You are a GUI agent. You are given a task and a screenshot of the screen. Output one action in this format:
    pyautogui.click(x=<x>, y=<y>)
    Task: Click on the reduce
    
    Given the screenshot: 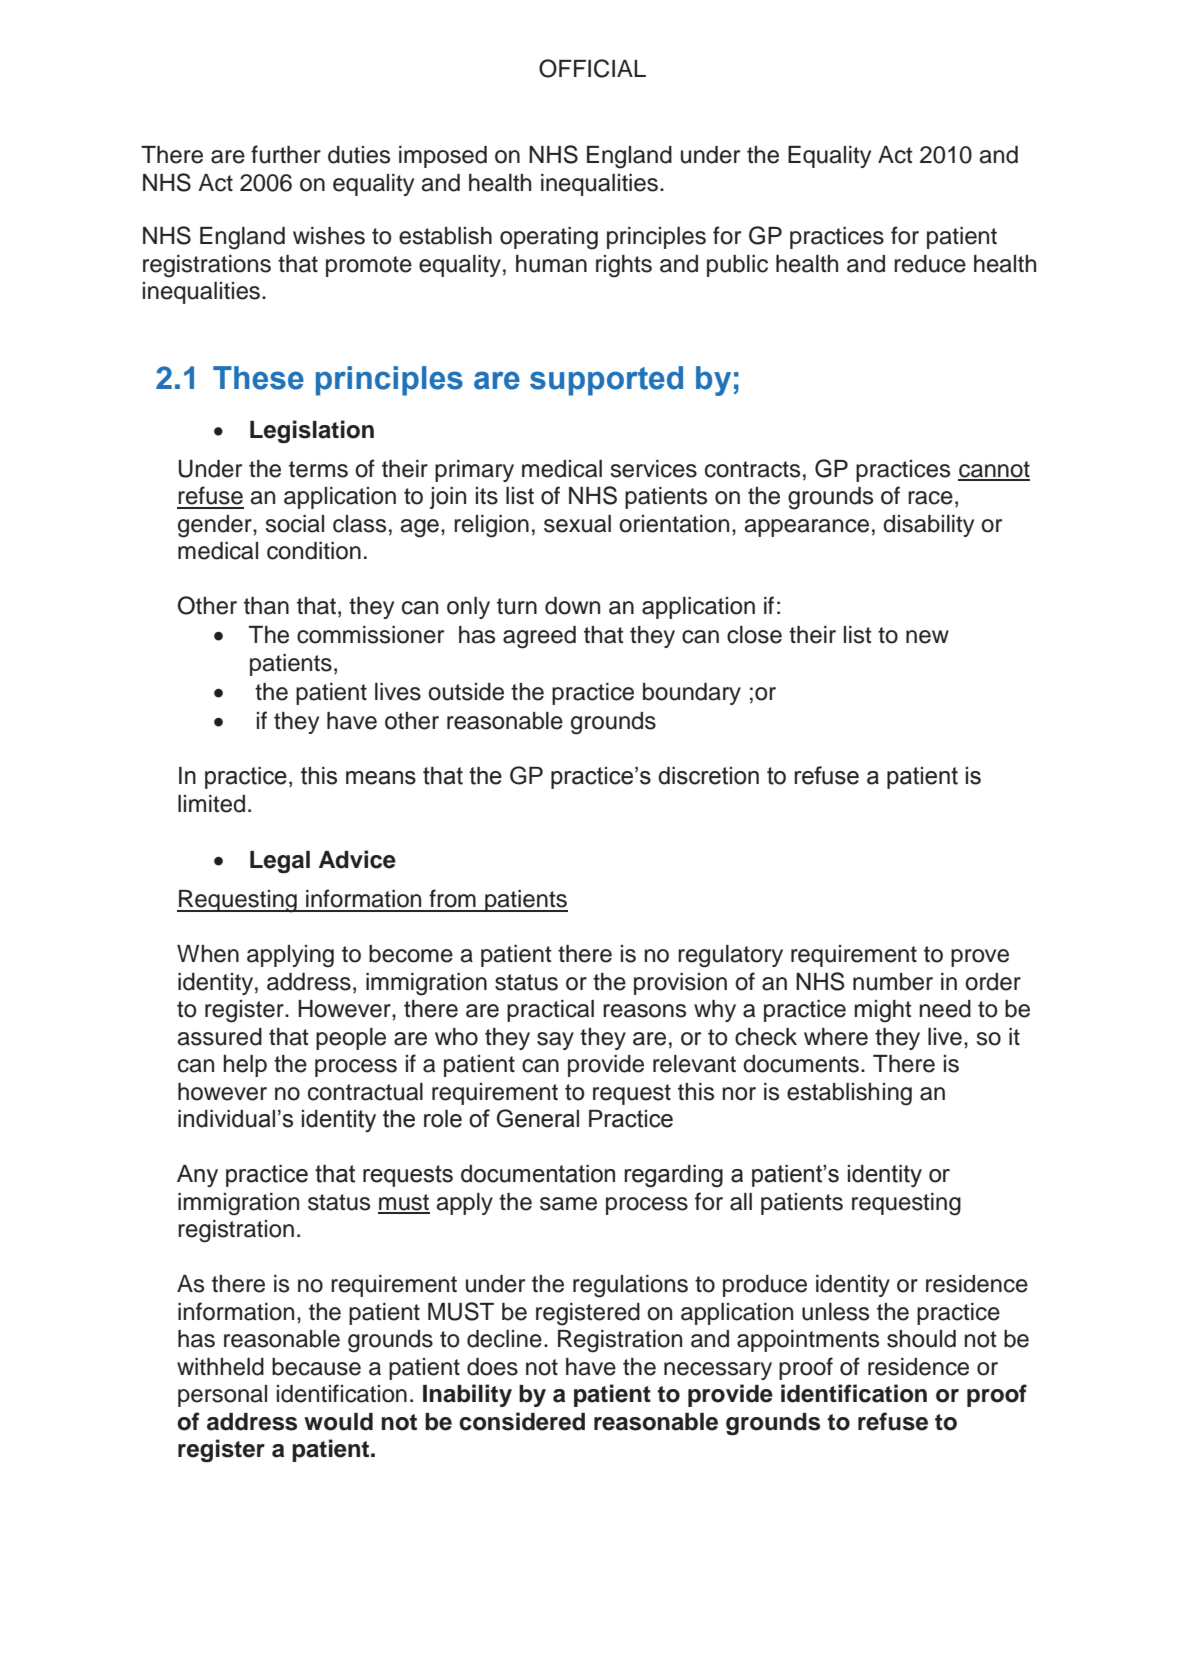 What is the action you would take?
    pyautogui.click(x=930, y=264)
